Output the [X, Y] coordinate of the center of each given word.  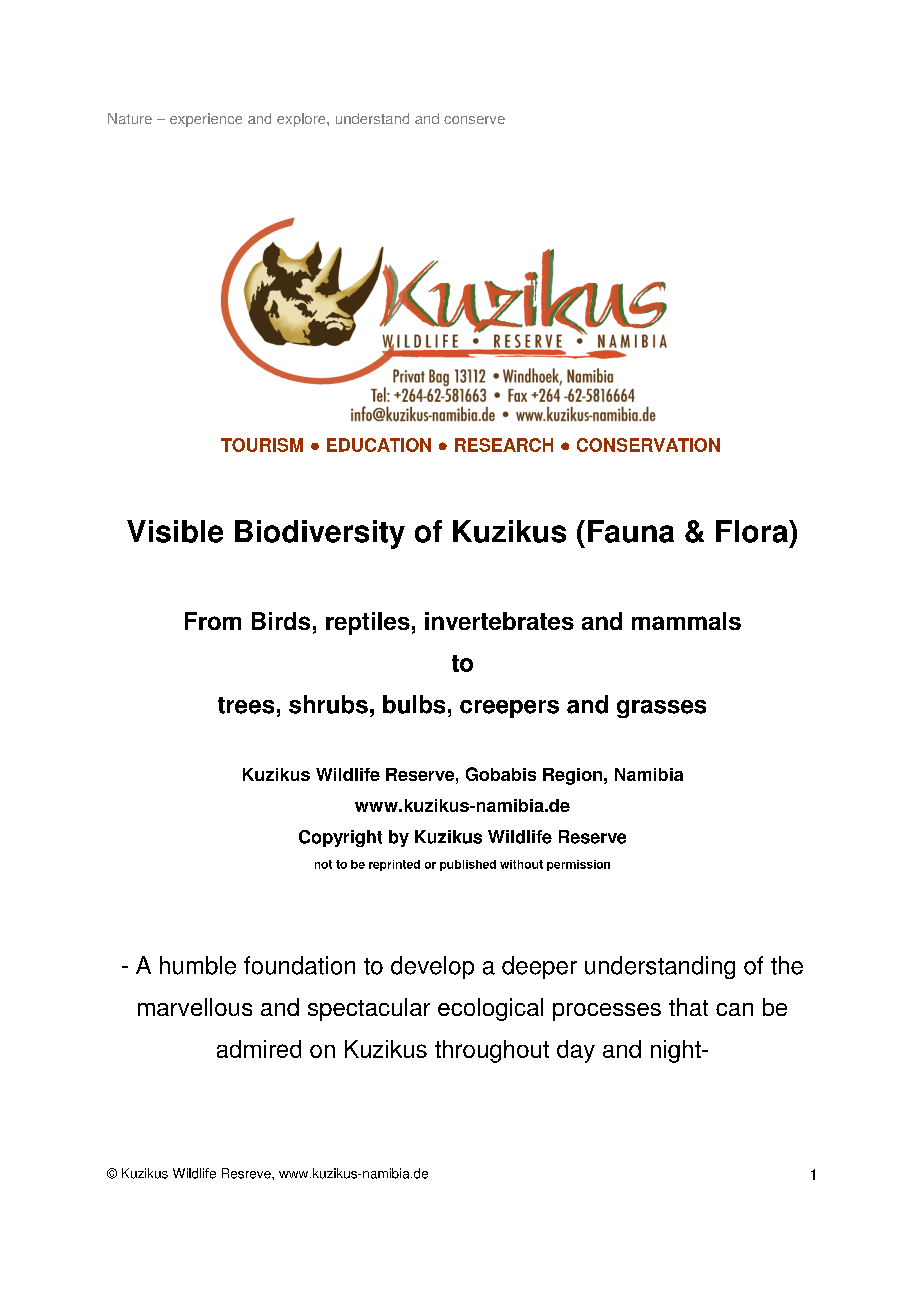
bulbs [414, 704]
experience [206, 120]
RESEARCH [504, 445]
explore [302, 120]
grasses [661, 709]
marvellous [195, 1007]
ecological [490, 1009]
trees [246, 705]
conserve [474, 120]
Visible [175, 531]
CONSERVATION [648, 445]
